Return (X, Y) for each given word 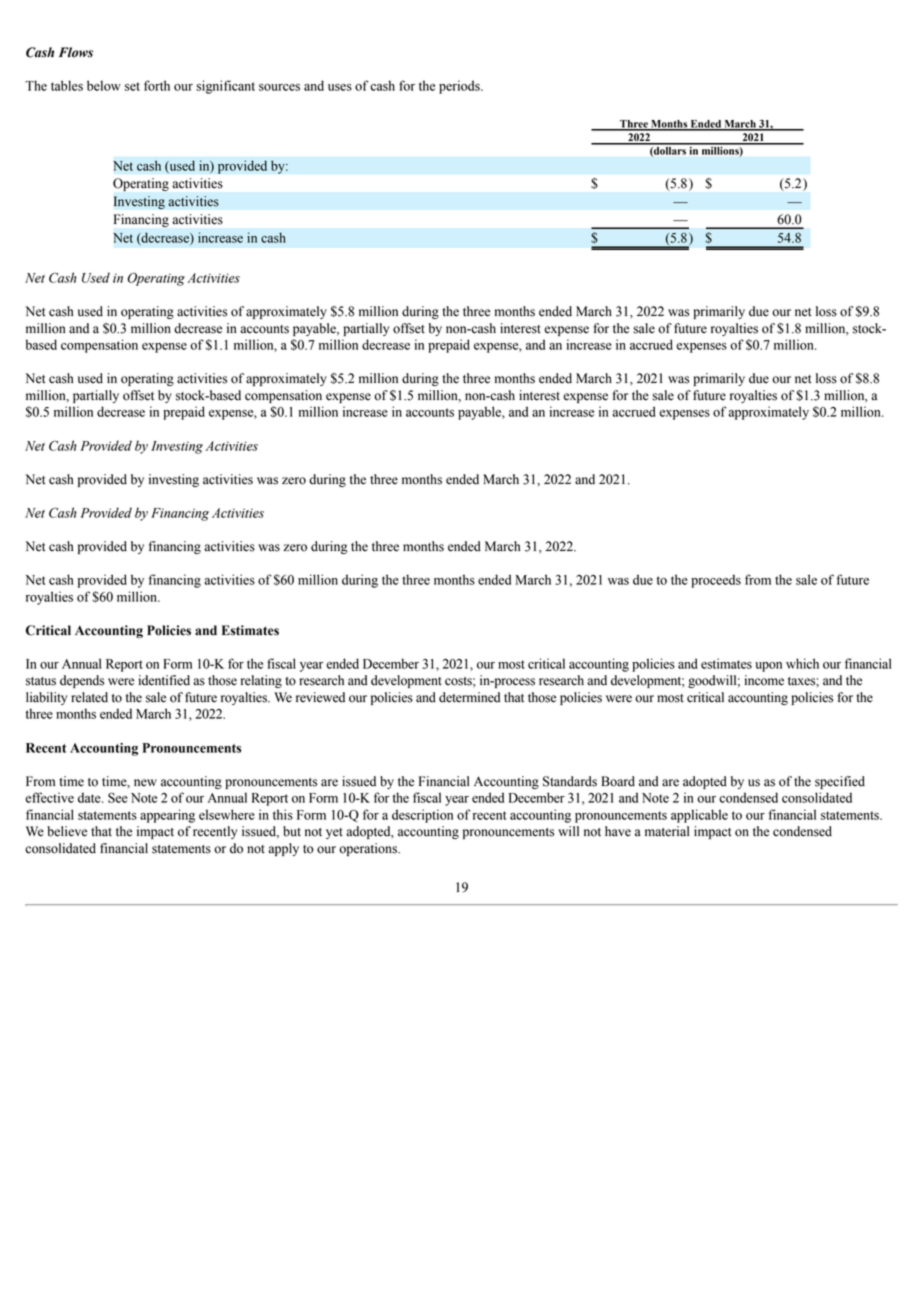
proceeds (716, 581)
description (422, 816)
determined (469, 697)
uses (340, 87)
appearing (167, 816)
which (802, 663)
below (104, 85)
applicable (699, 816)
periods (460, 87)
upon (768, 667)
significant (225, 87)
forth (157, 85)
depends (82, 681)
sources (279, 87)
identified (164, 680)
